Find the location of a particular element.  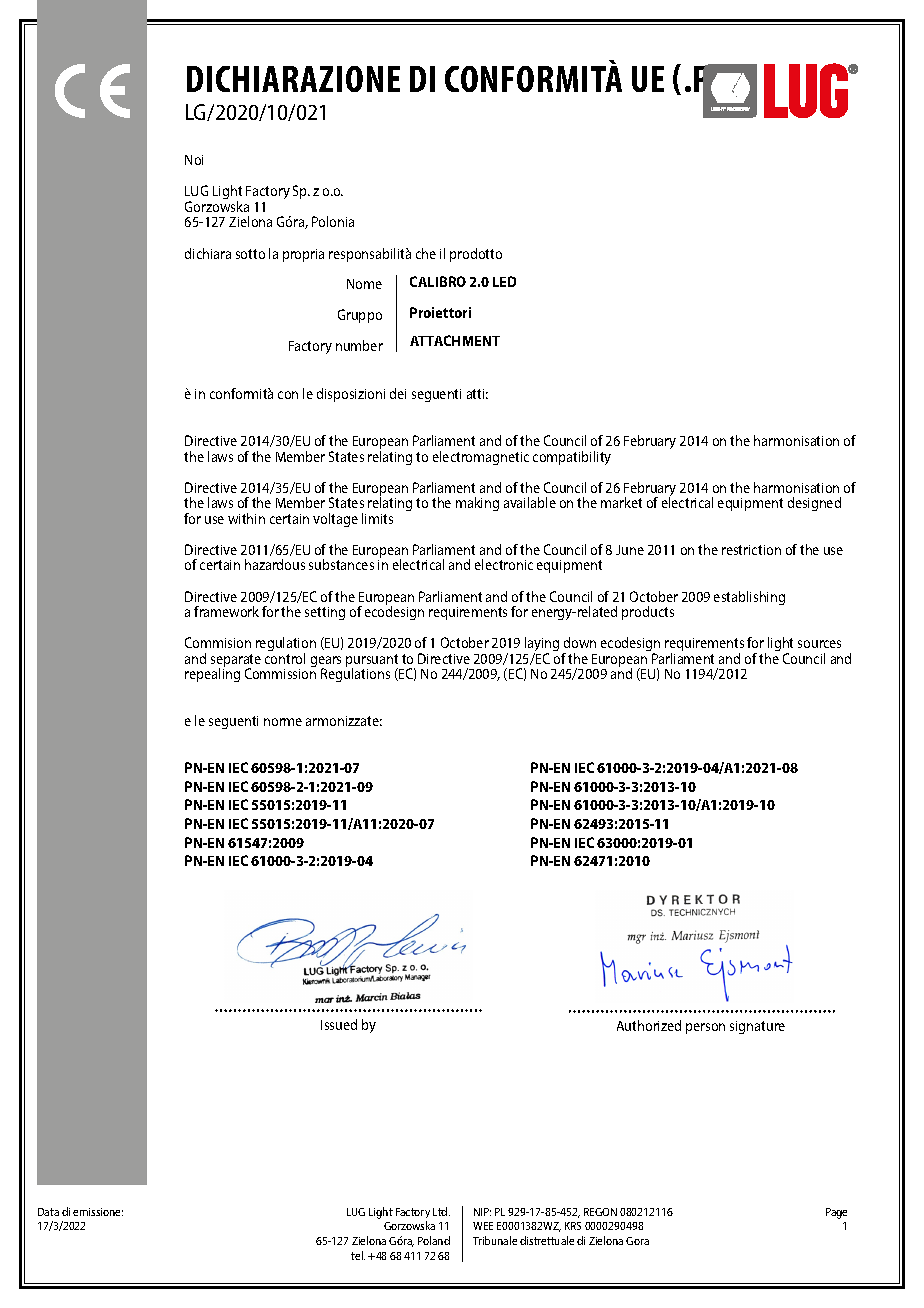

establishing is located at coordinates (749, 598).
